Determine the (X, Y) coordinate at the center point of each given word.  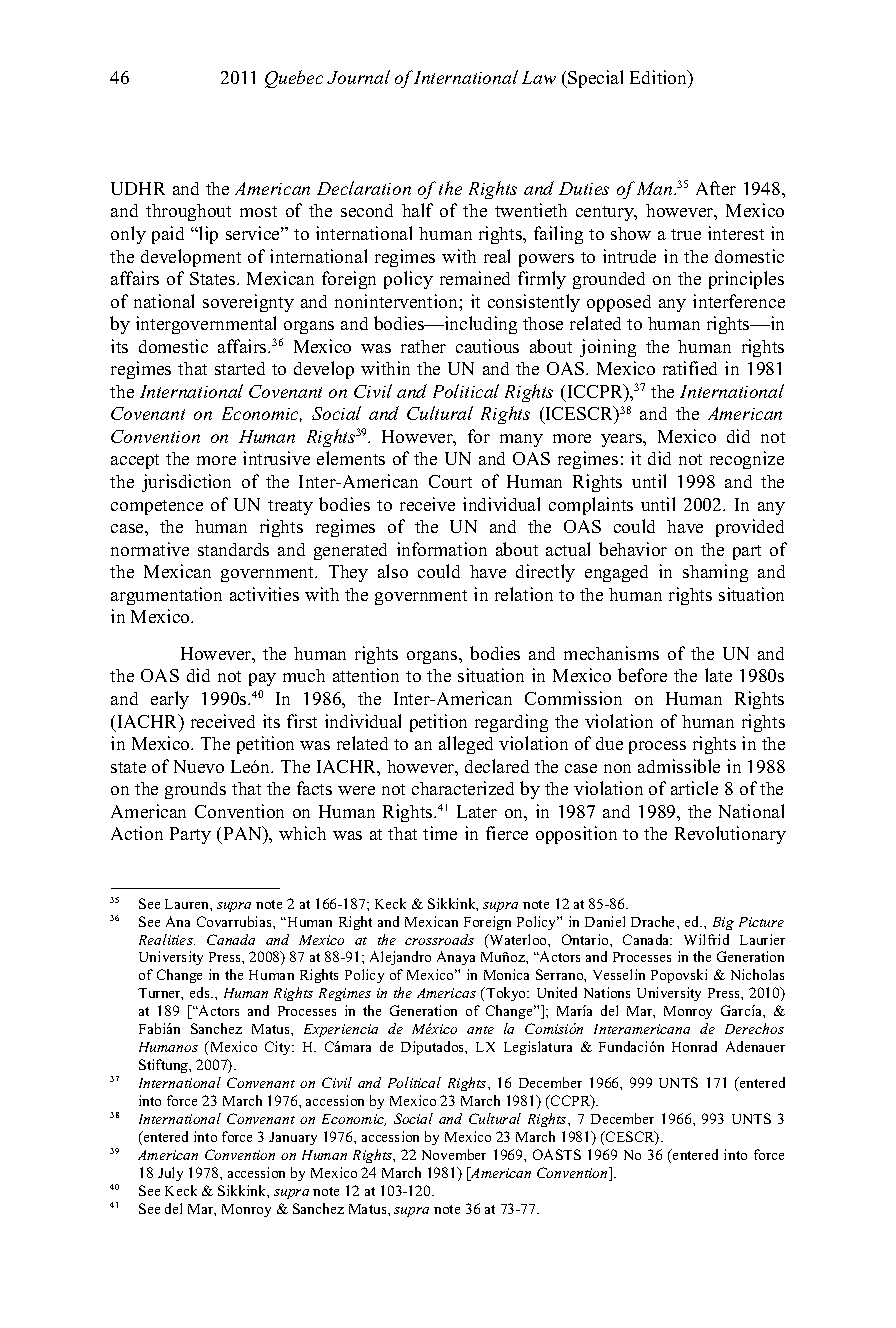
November (454, 1154)
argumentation (166, 596)
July (170, 1174)
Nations (607, 992)
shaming (715, 573)
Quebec (294, 79)
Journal (358, 77)
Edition (660, 78)
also (393, 571)
